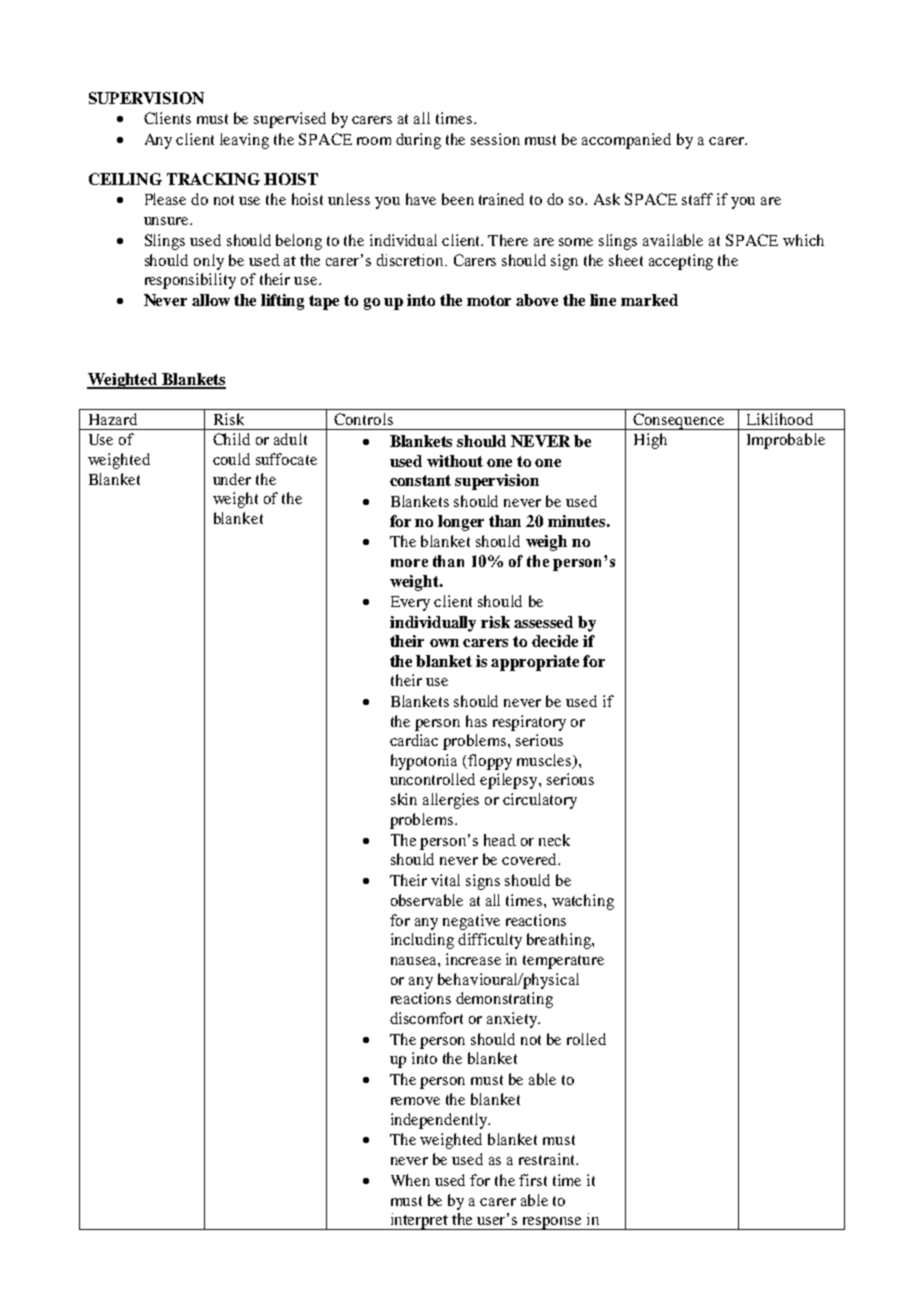 Image resolution: width=924 pixels, height=1308 pixels. I want to click on Consequence, so click(679, 421).
